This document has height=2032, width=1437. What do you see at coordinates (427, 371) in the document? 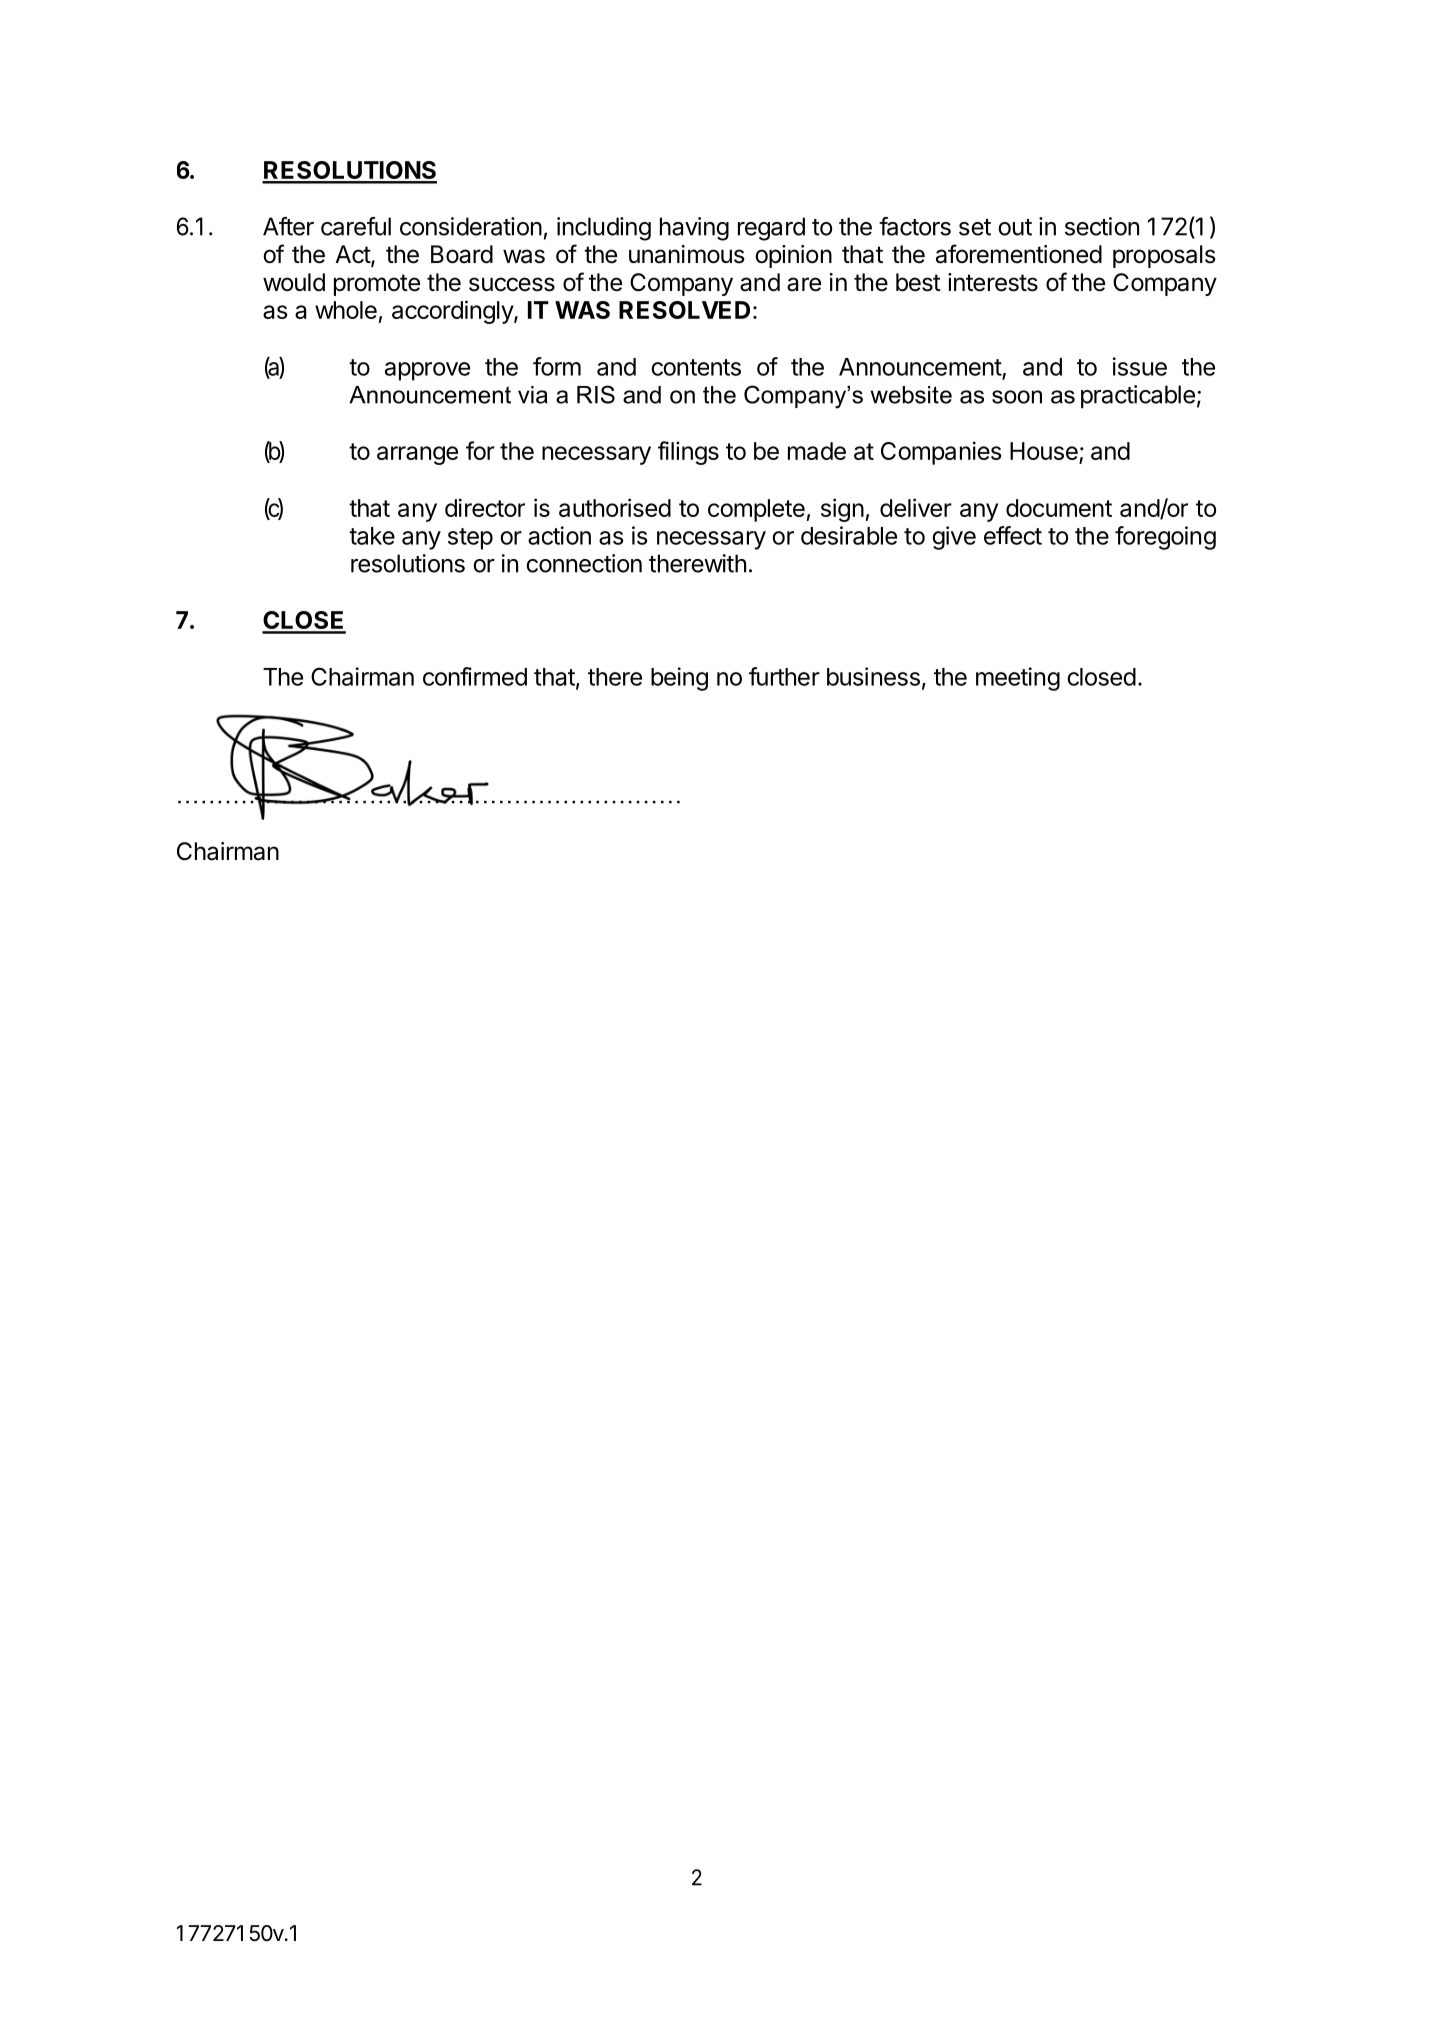
I see `approve` at bounding box center [427, 371].
